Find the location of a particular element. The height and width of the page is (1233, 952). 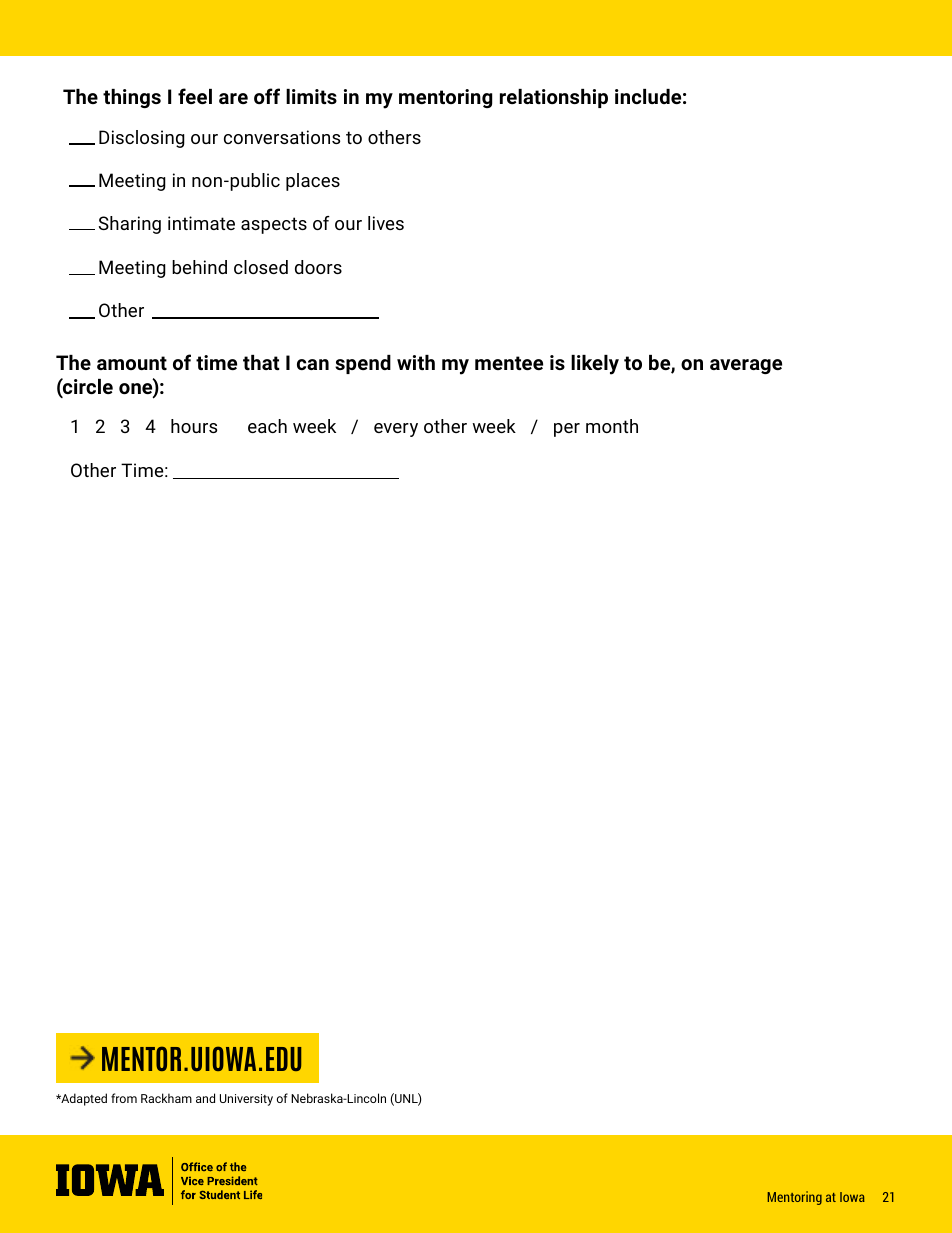

feel is located at coordinates (195, 96).
